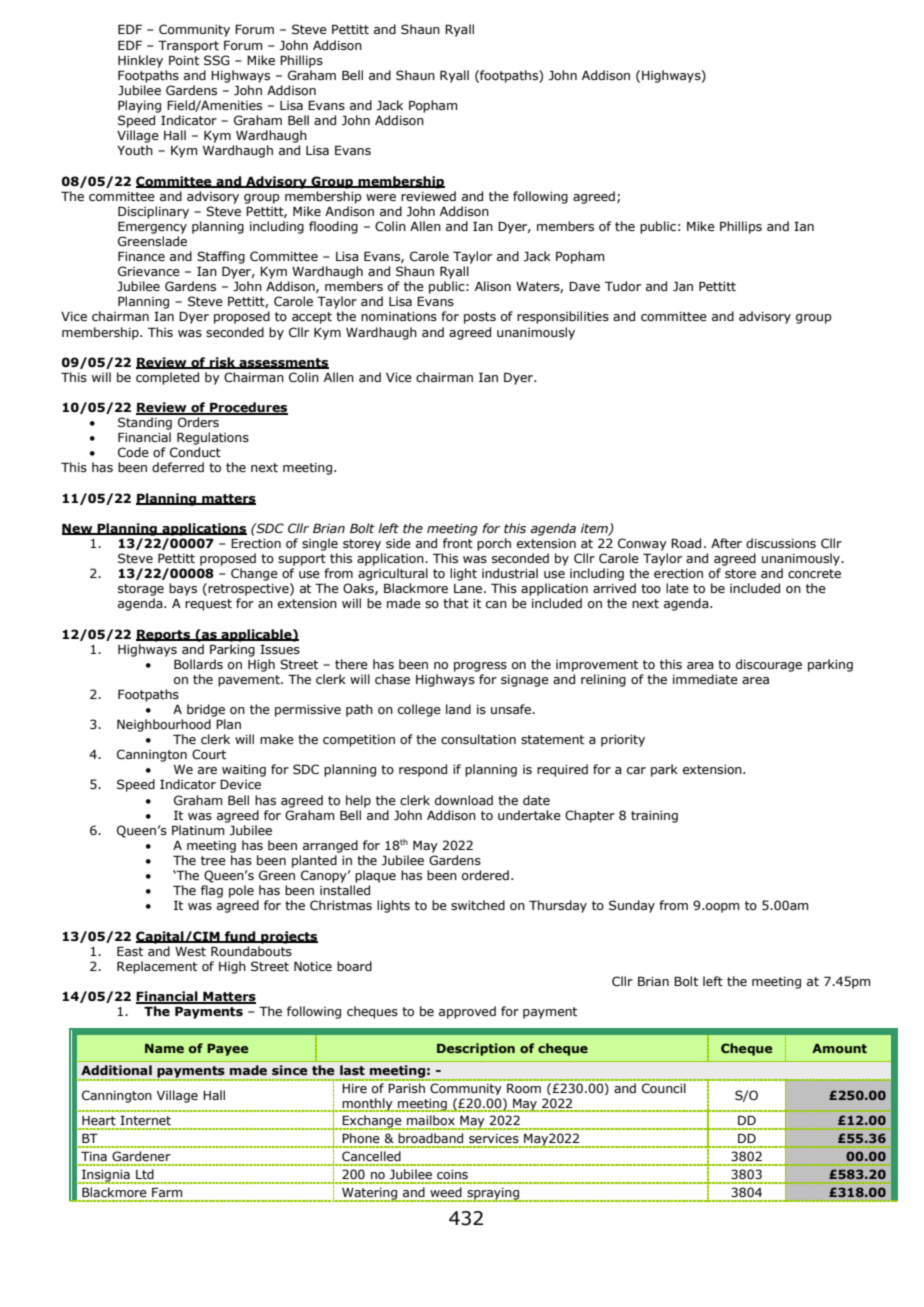 Image resolution: width=924 pixels, height=1307 pixels. I want to click on discourage, so click(769, 665).
